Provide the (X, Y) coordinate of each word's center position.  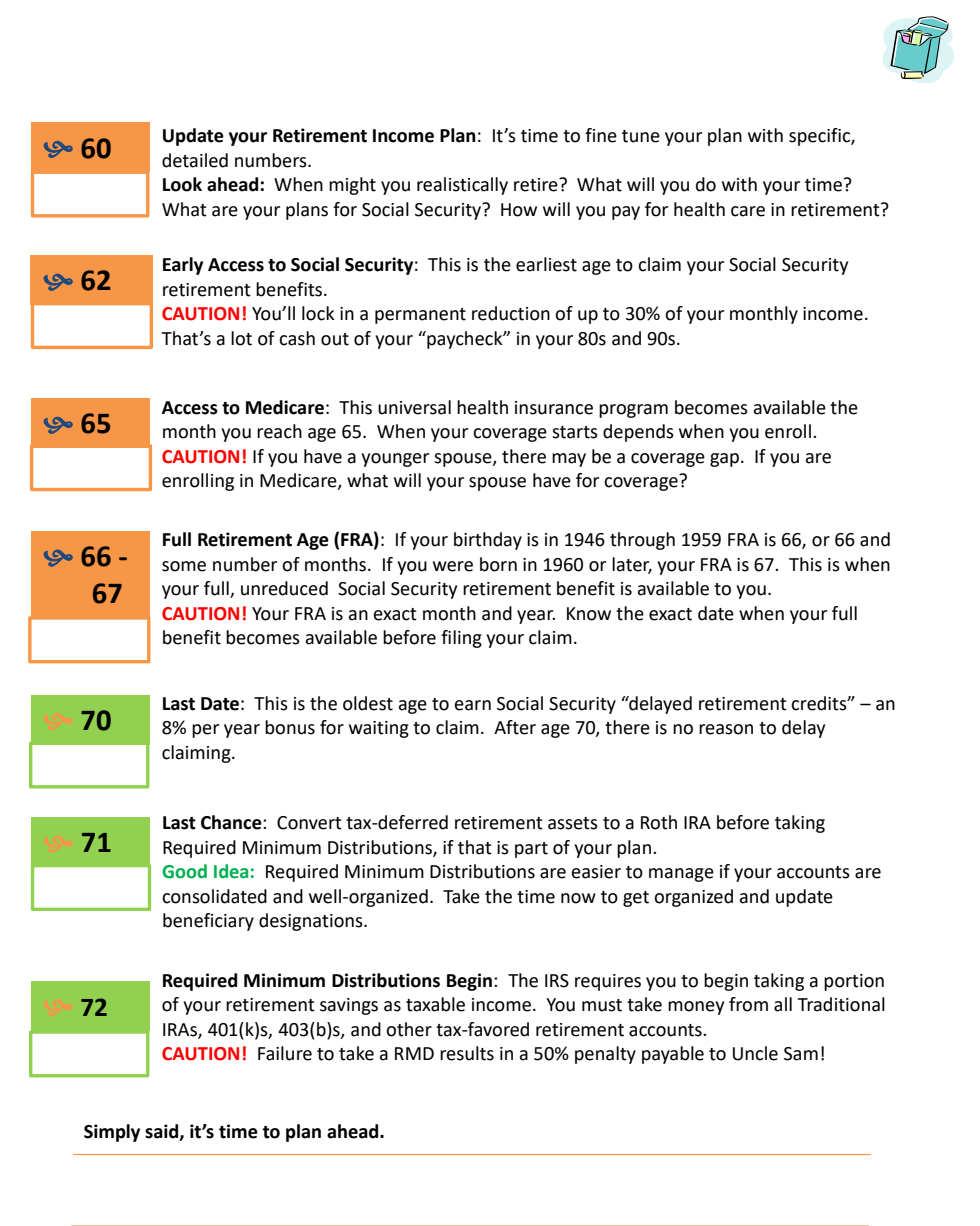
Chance (232, 822)
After (515, 727)
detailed (195, 160)
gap (724, 460)
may (569, 460)
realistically (462, 186)
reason (726, 729)
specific (820, 137)
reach (279, 431)
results (467, 1053)
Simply (112, 1133)
